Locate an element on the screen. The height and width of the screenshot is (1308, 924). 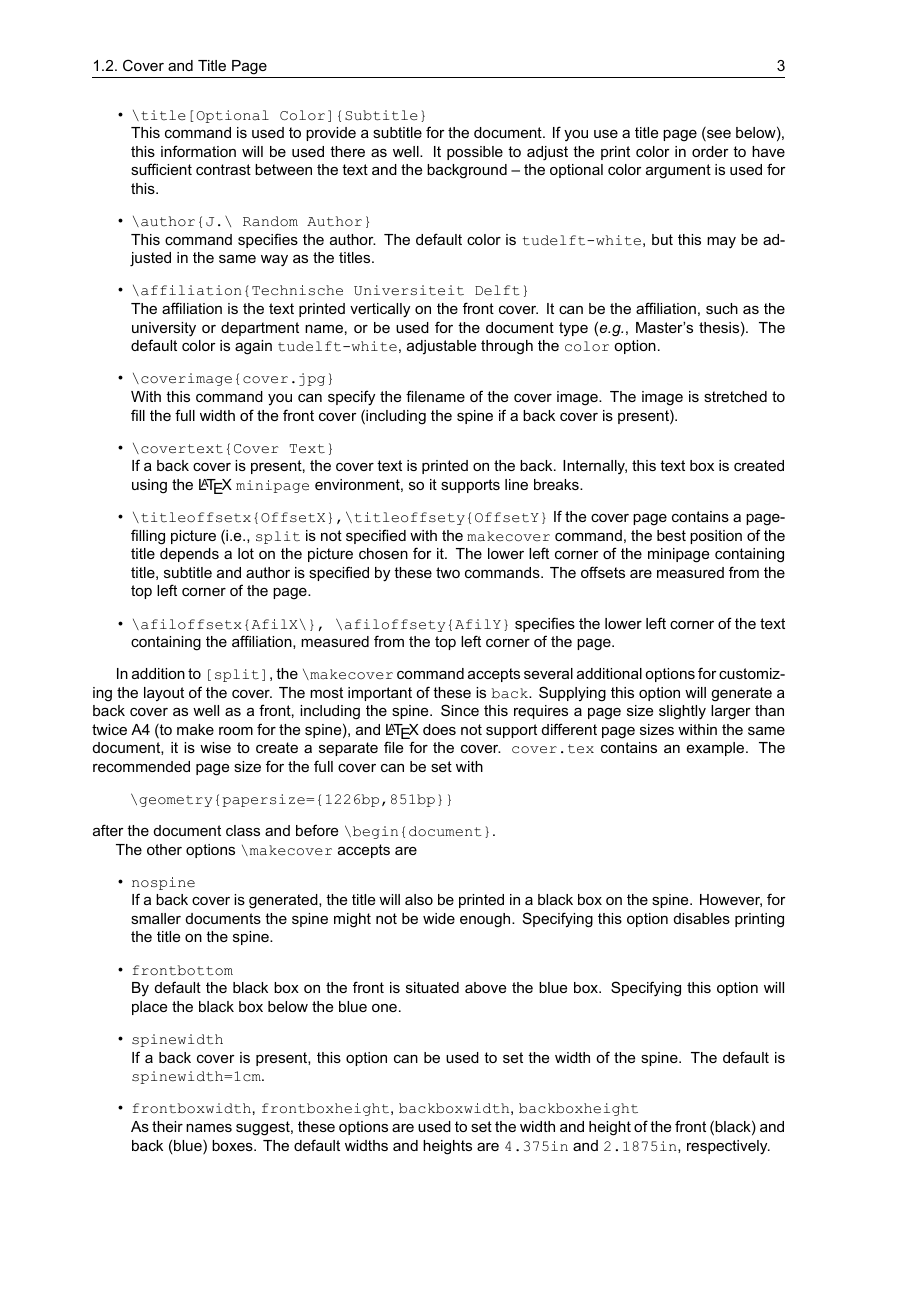
possible is located at coordinates (475, 153).
